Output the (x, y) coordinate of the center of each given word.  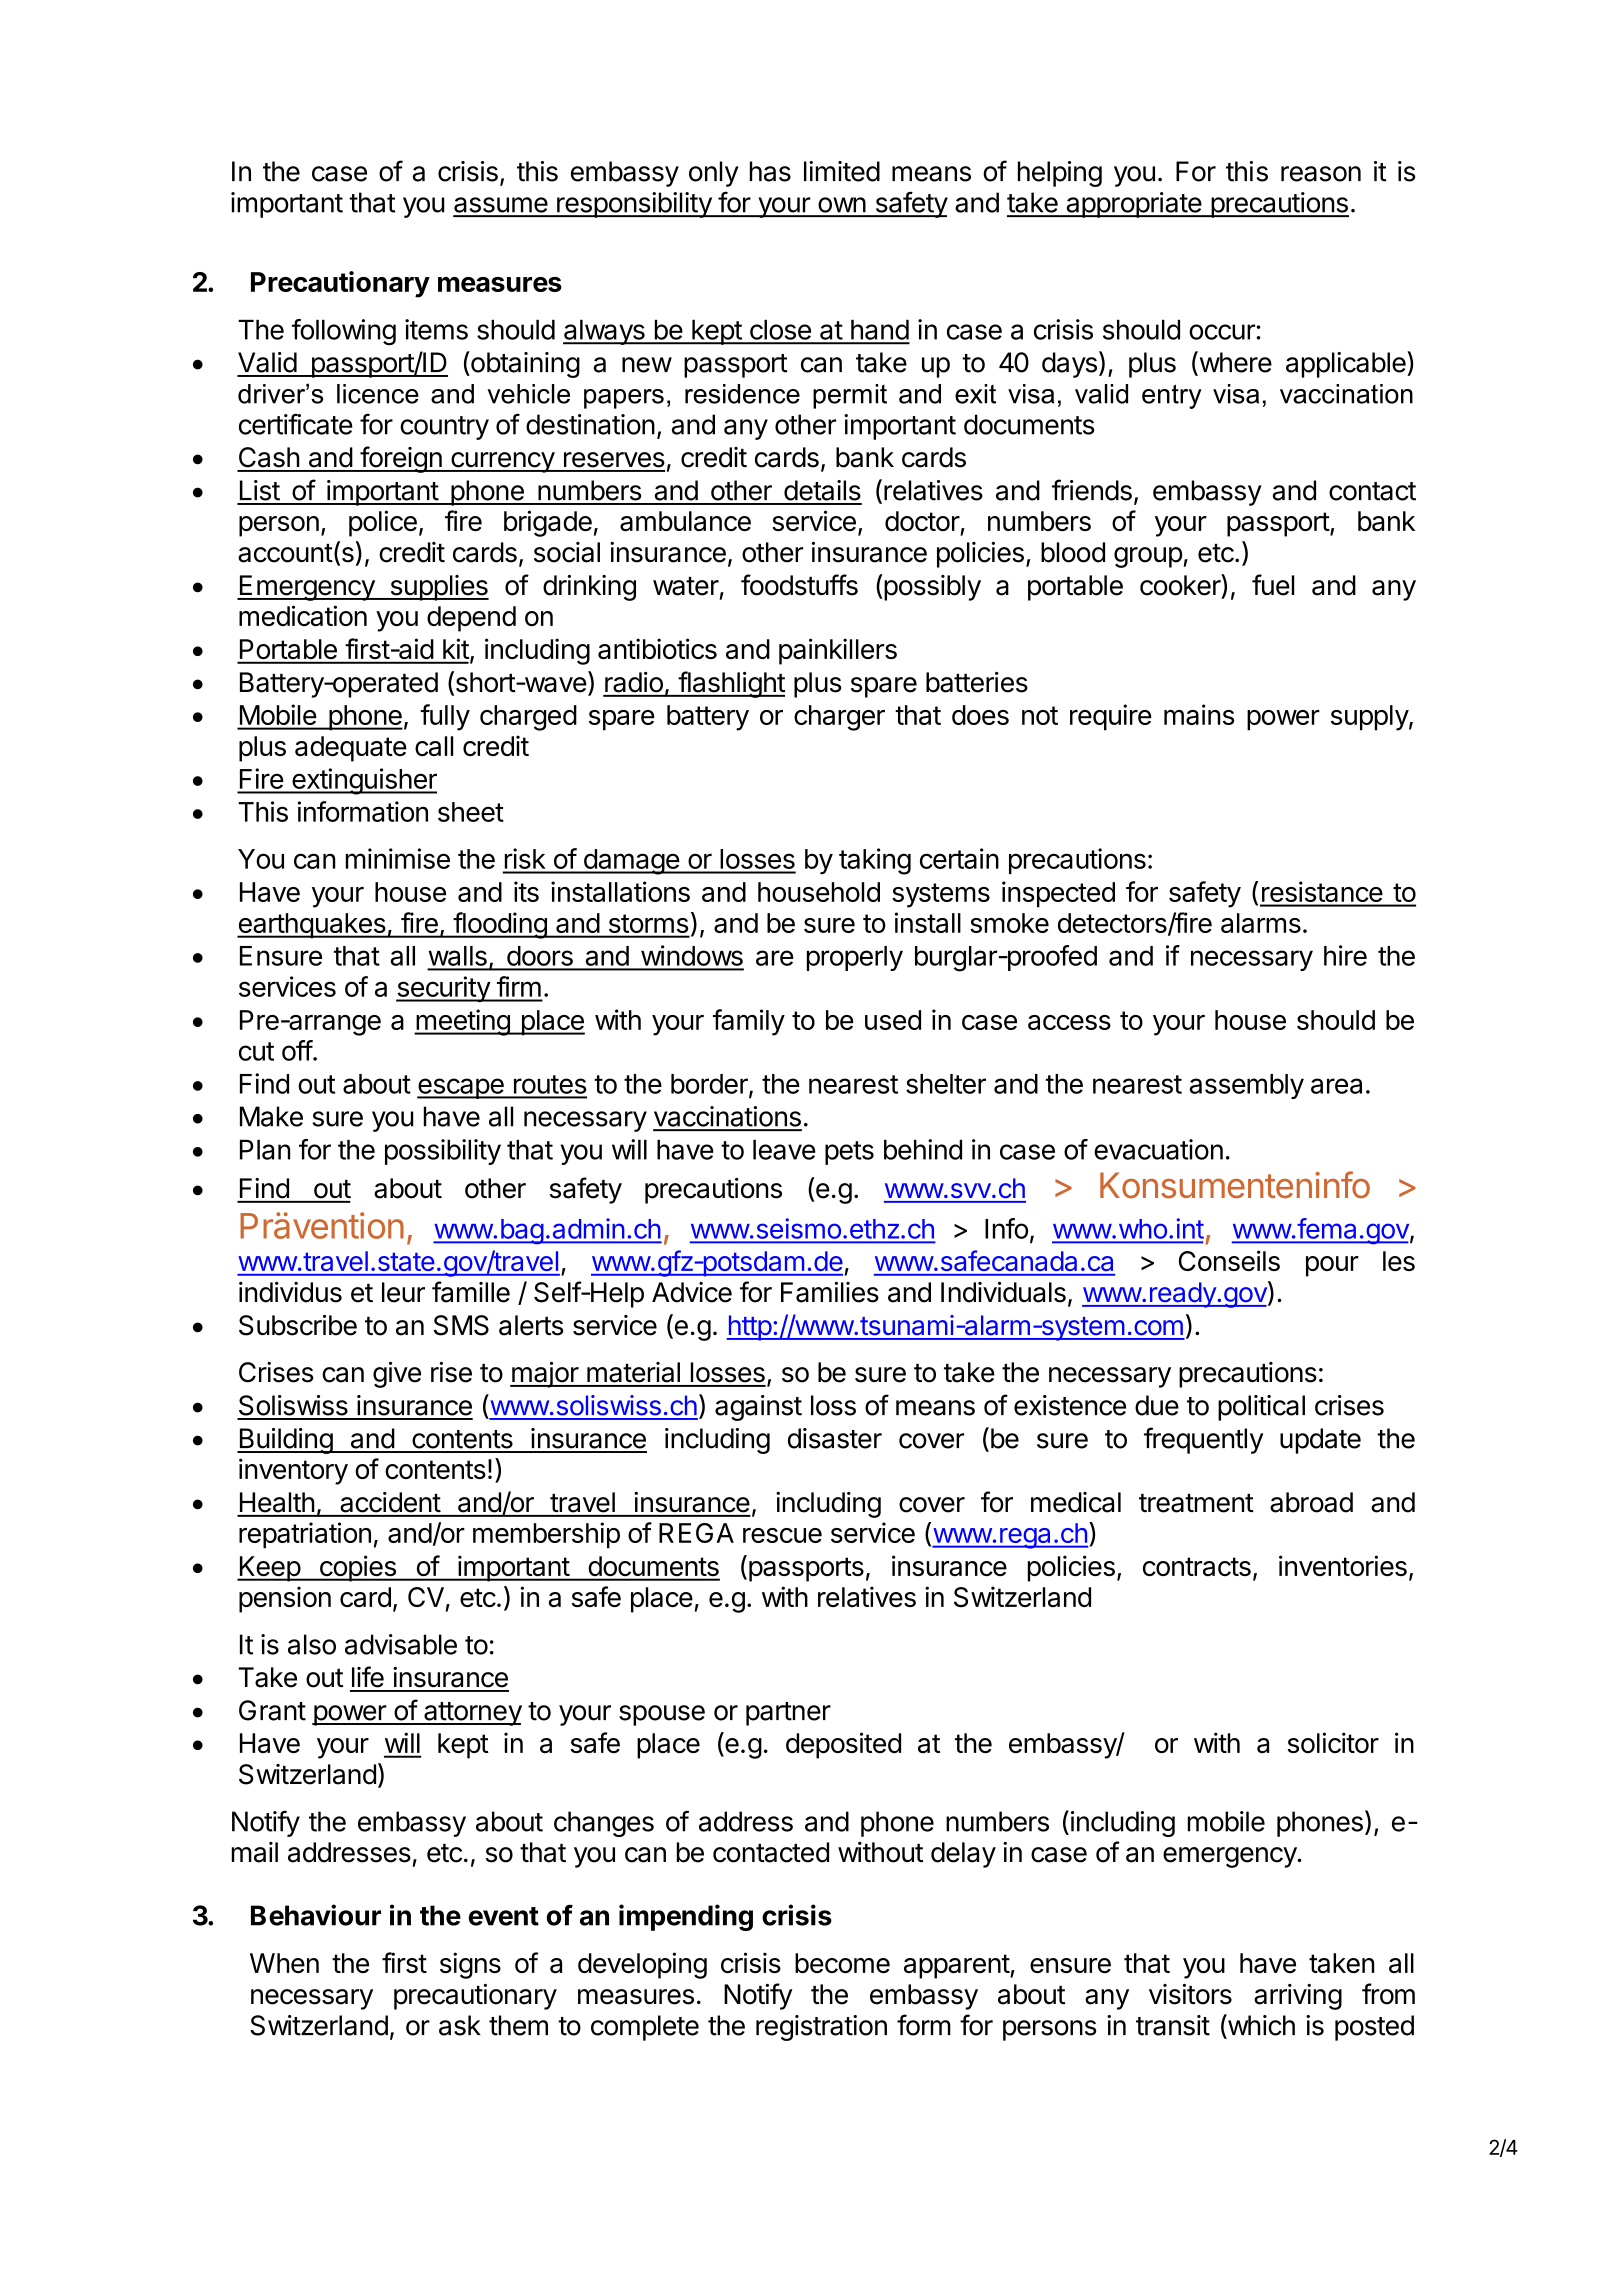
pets (849, 1153)
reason (1321, 174)
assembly (1247, 1086)
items (436, 329)
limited (842, 171)
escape (461, 1088)
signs (470, 1965)
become (842, 1963)
